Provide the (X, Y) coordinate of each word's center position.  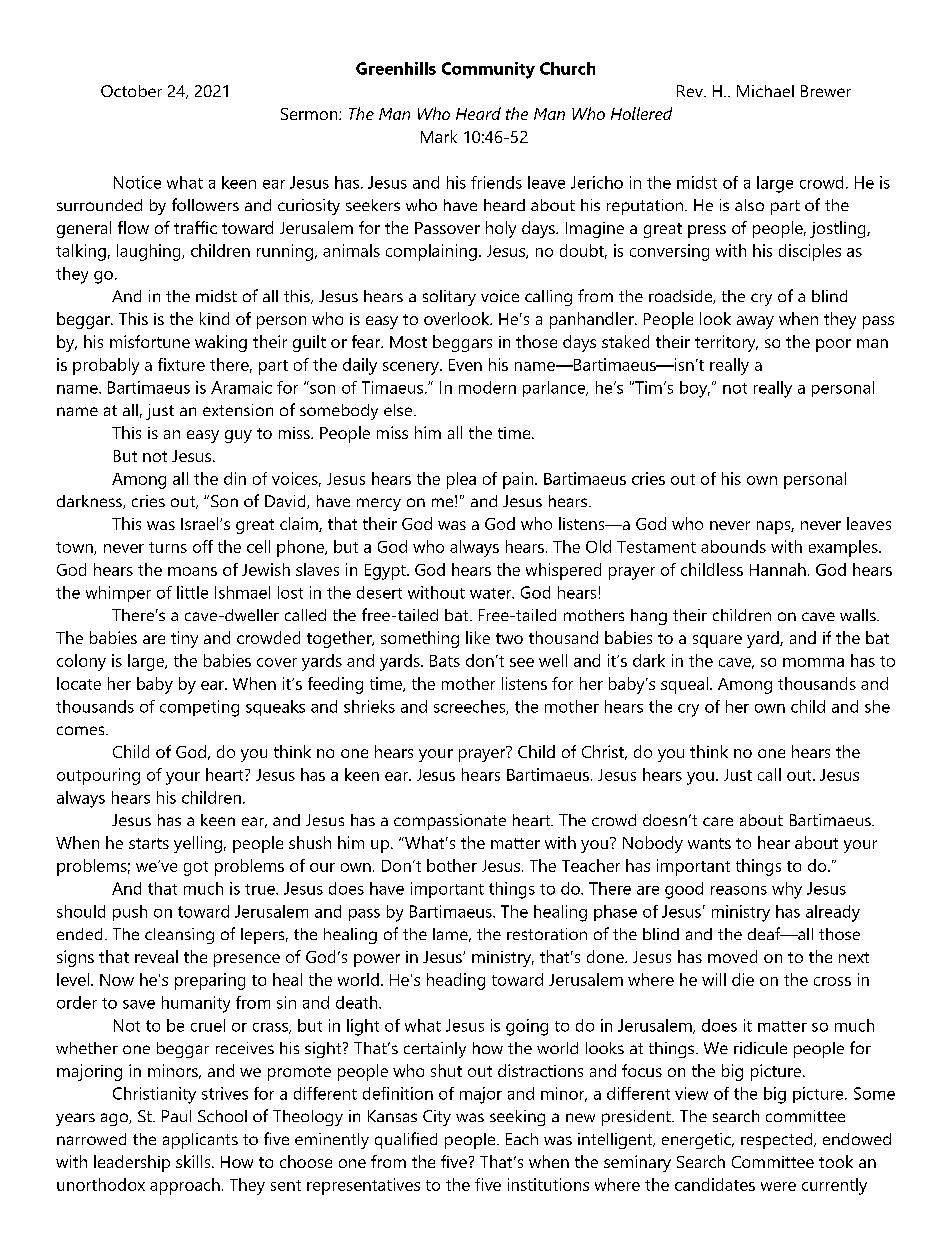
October (131, 91)
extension (238, 410)
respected (778, 1141)
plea (461, 480)
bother (452, 865)
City (437, 1118)
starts (149, 843)
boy (695, 389)
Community (488, 70)
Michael (765, 91)
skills (194, 1161)
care (718, 821)
